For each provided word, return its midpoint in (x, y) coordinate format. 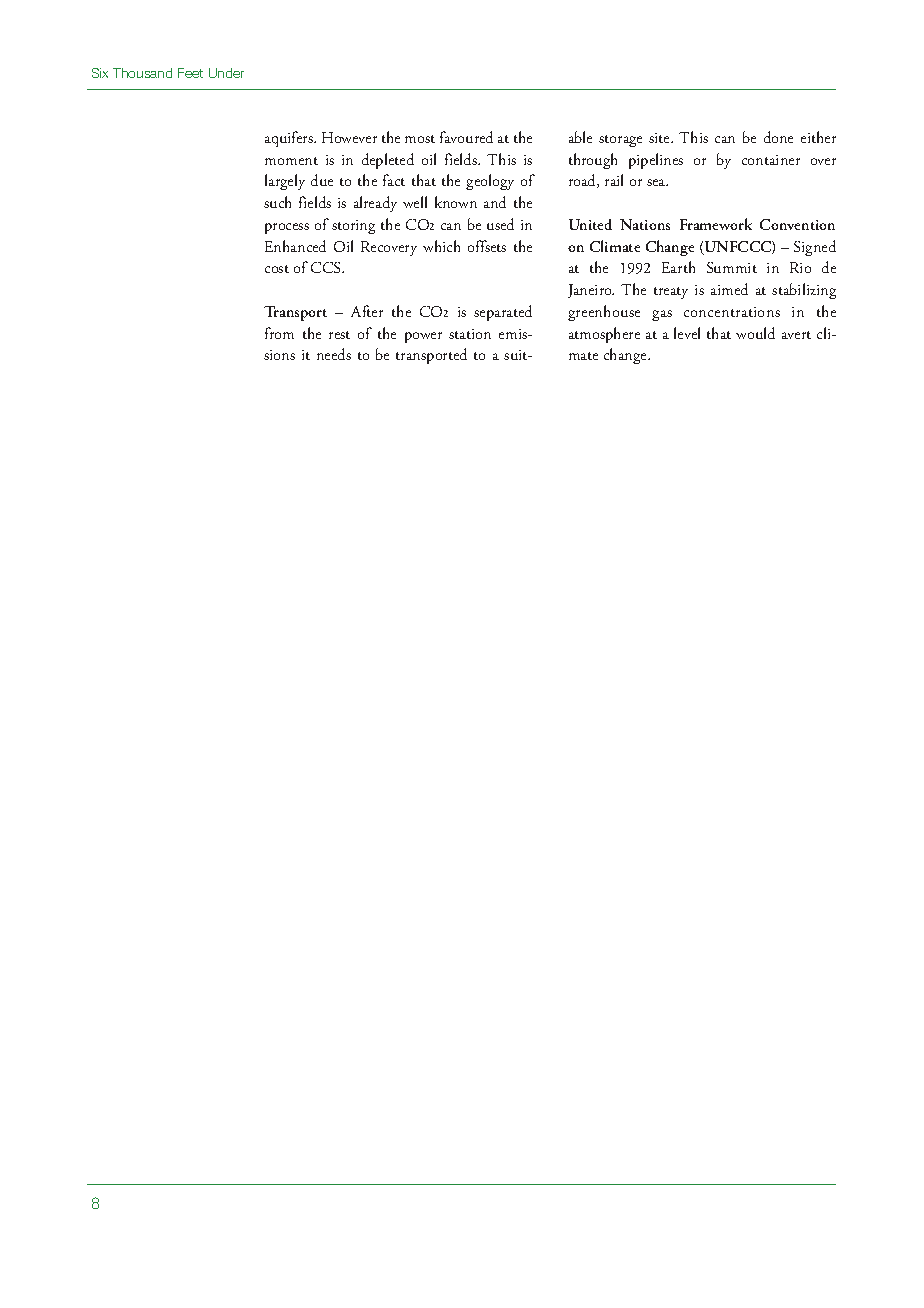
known (456, 202)
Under (226, 73)
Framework (716, 224)
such (277, 202)
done (778, 137)
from (279, 333)
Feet (190, 73)
